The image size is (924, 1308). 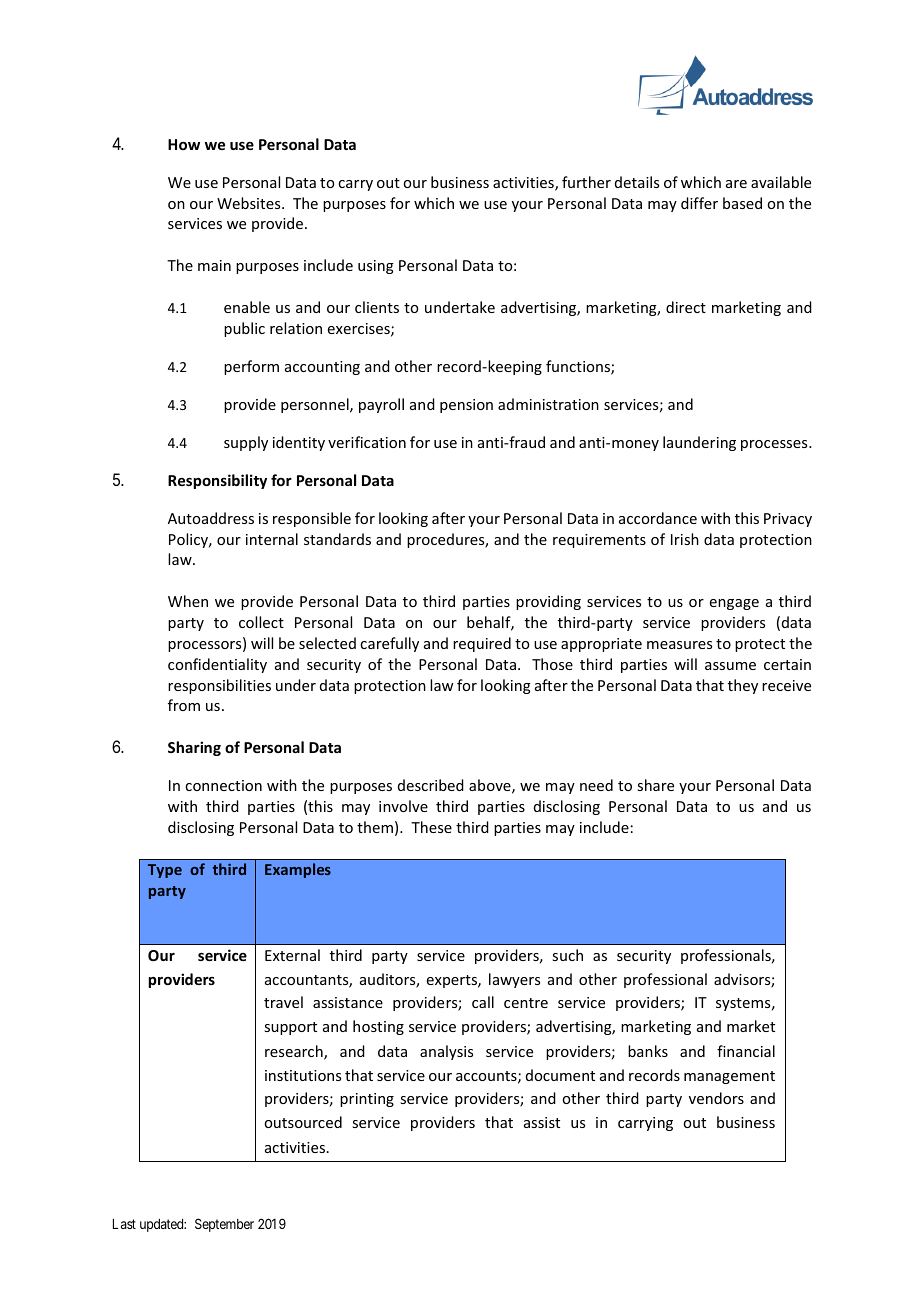 What do you see at coordinates (586, 182) in the screenshot?
I see `further` at bounding box center [586, 182].
